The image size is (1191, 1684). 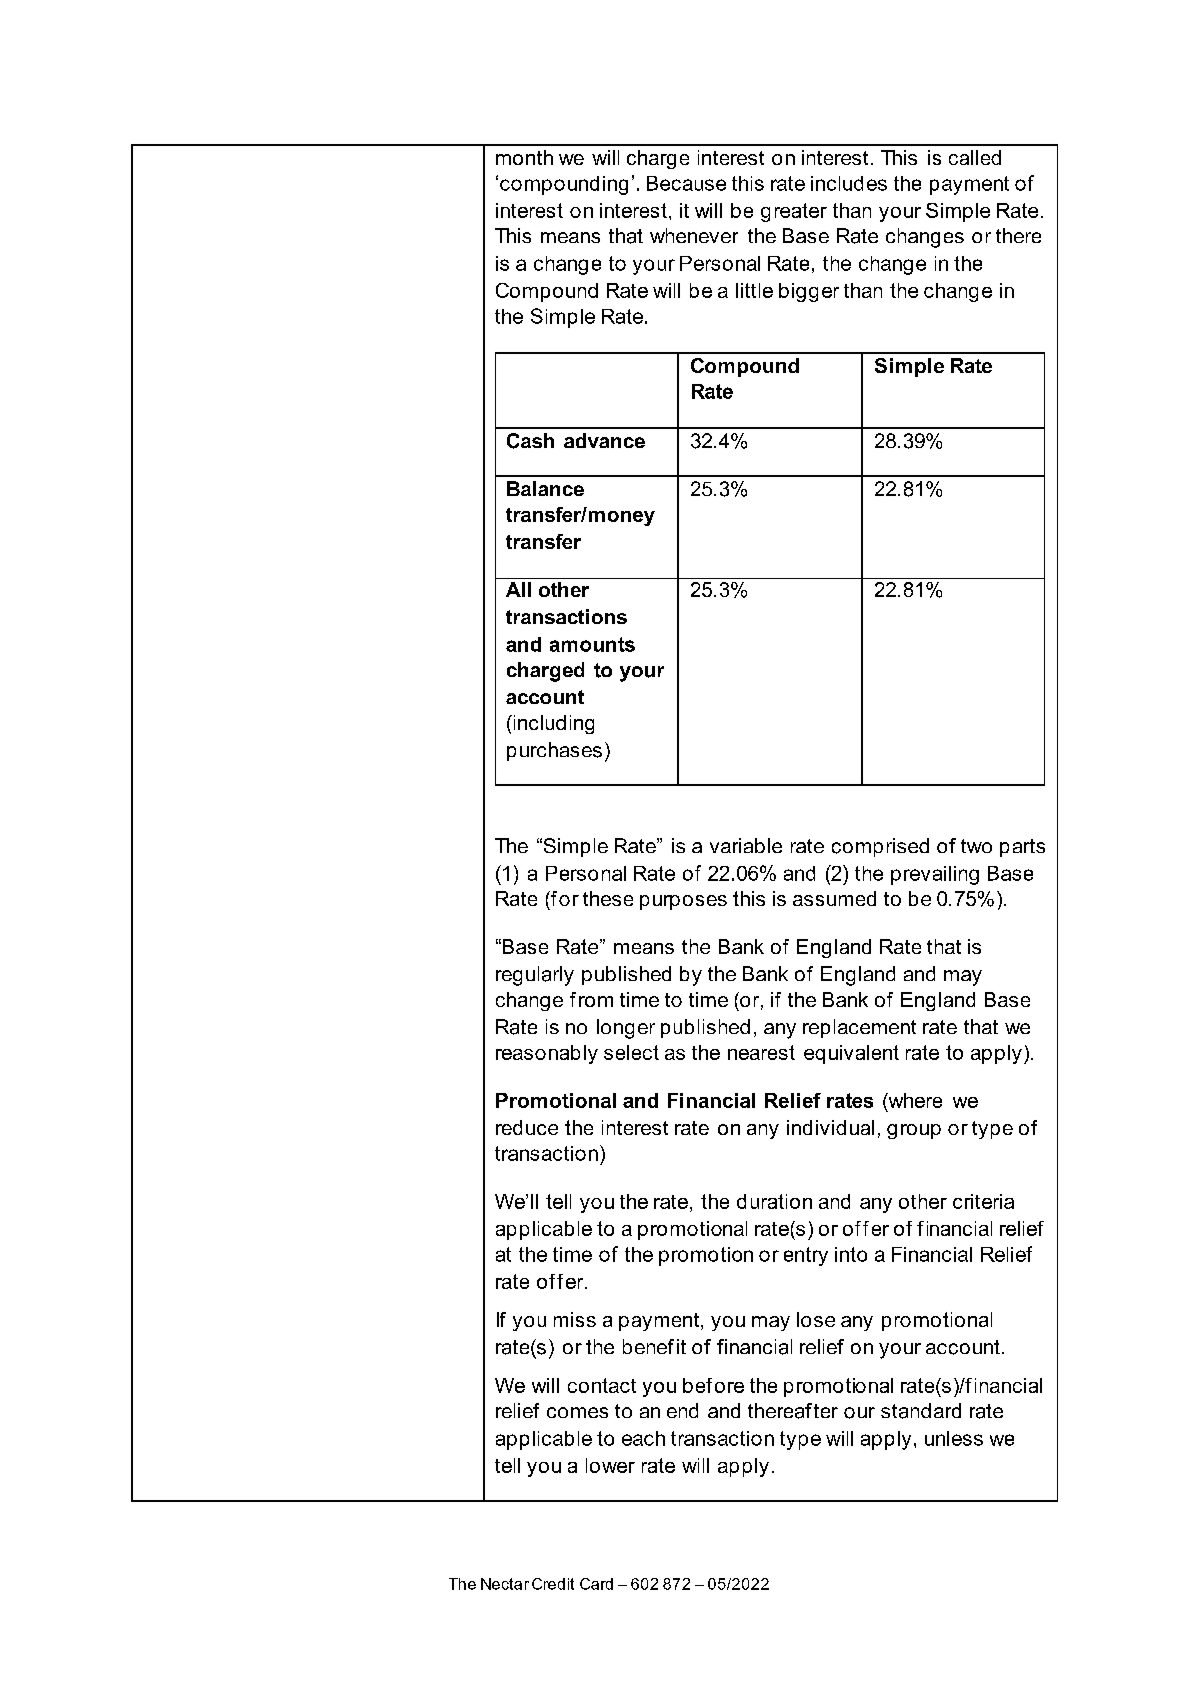 I want to click on greater, so click(x=794, y=212).
